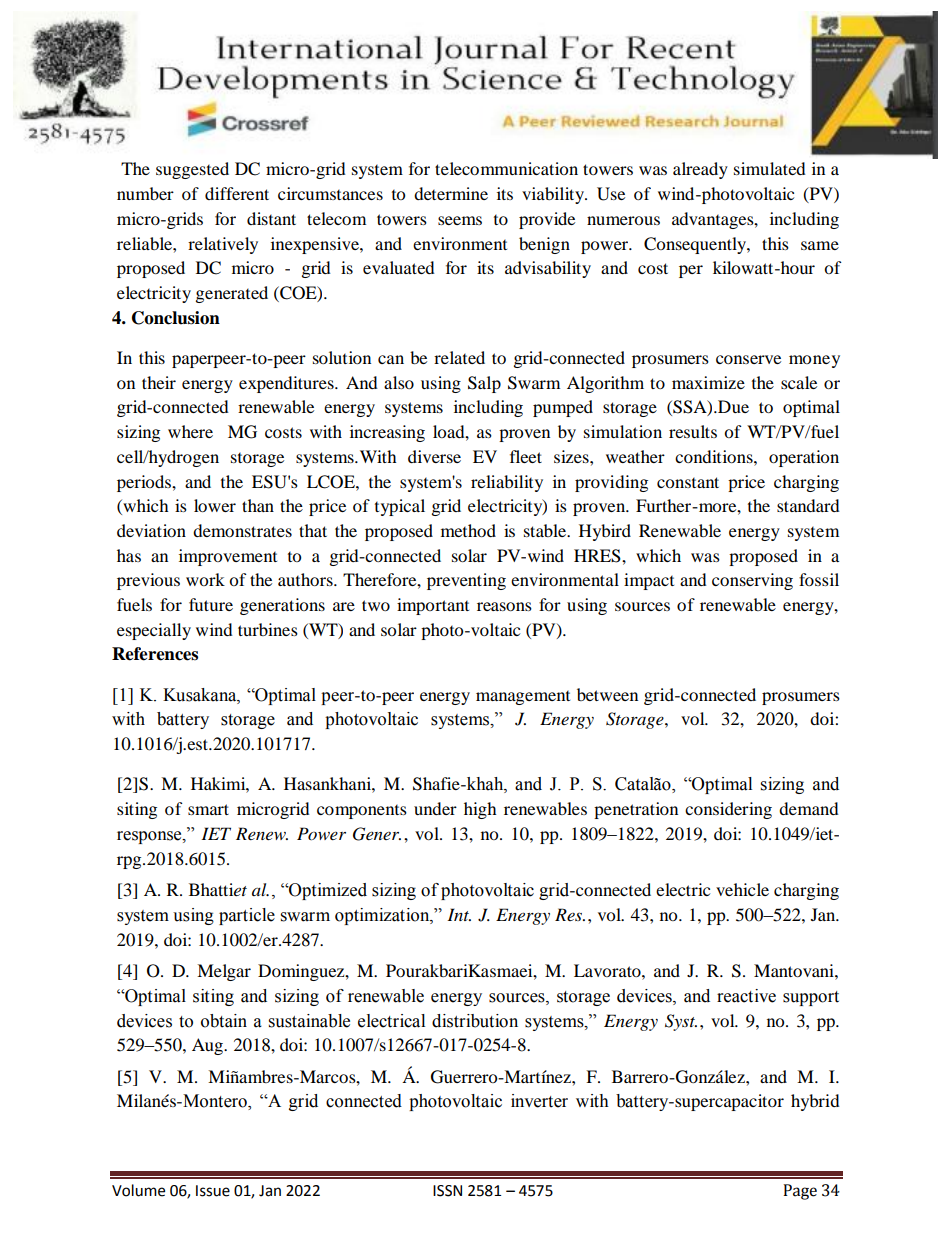 The image size is (952, 1233). What do you see at coordinates (451, 193) in the screenshot?
I see `determine` at bounding box center [451, 193].
